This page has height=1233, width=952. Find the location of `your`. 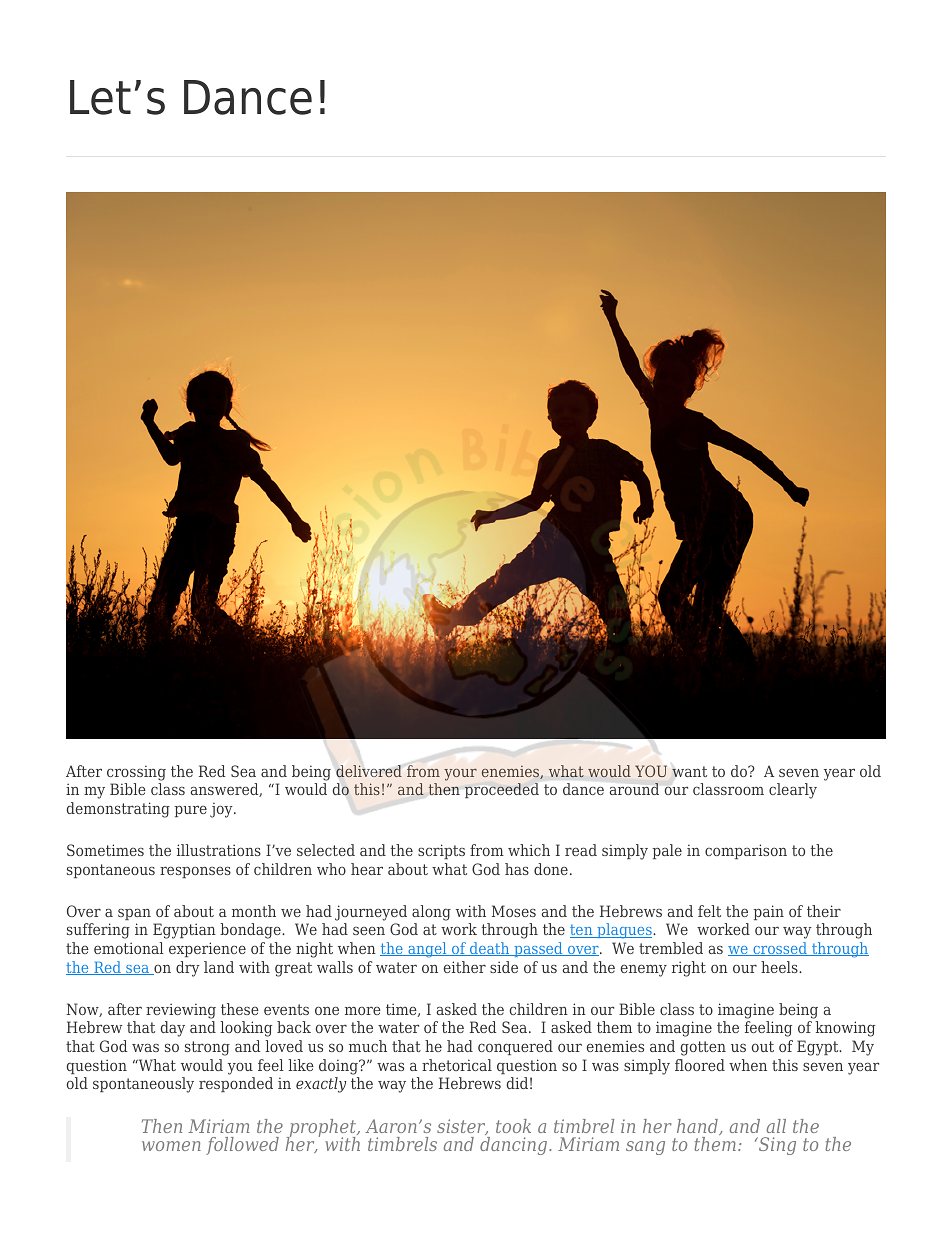

your is located at coordinates (460, 775).
